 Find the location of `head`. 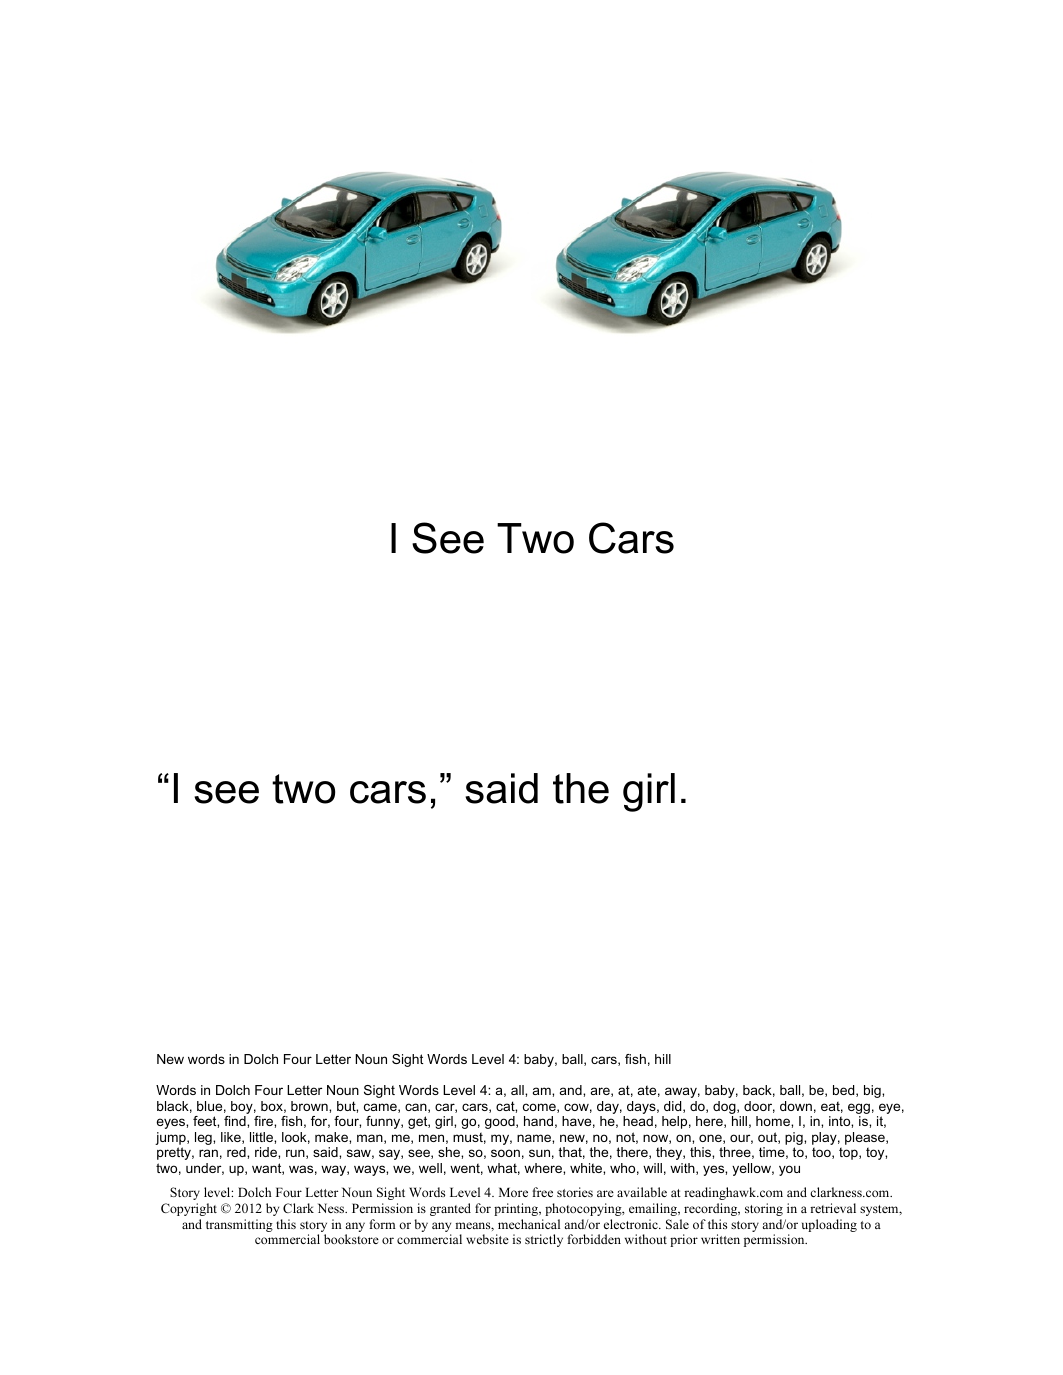

head is located at coordinates (638, 1121).
